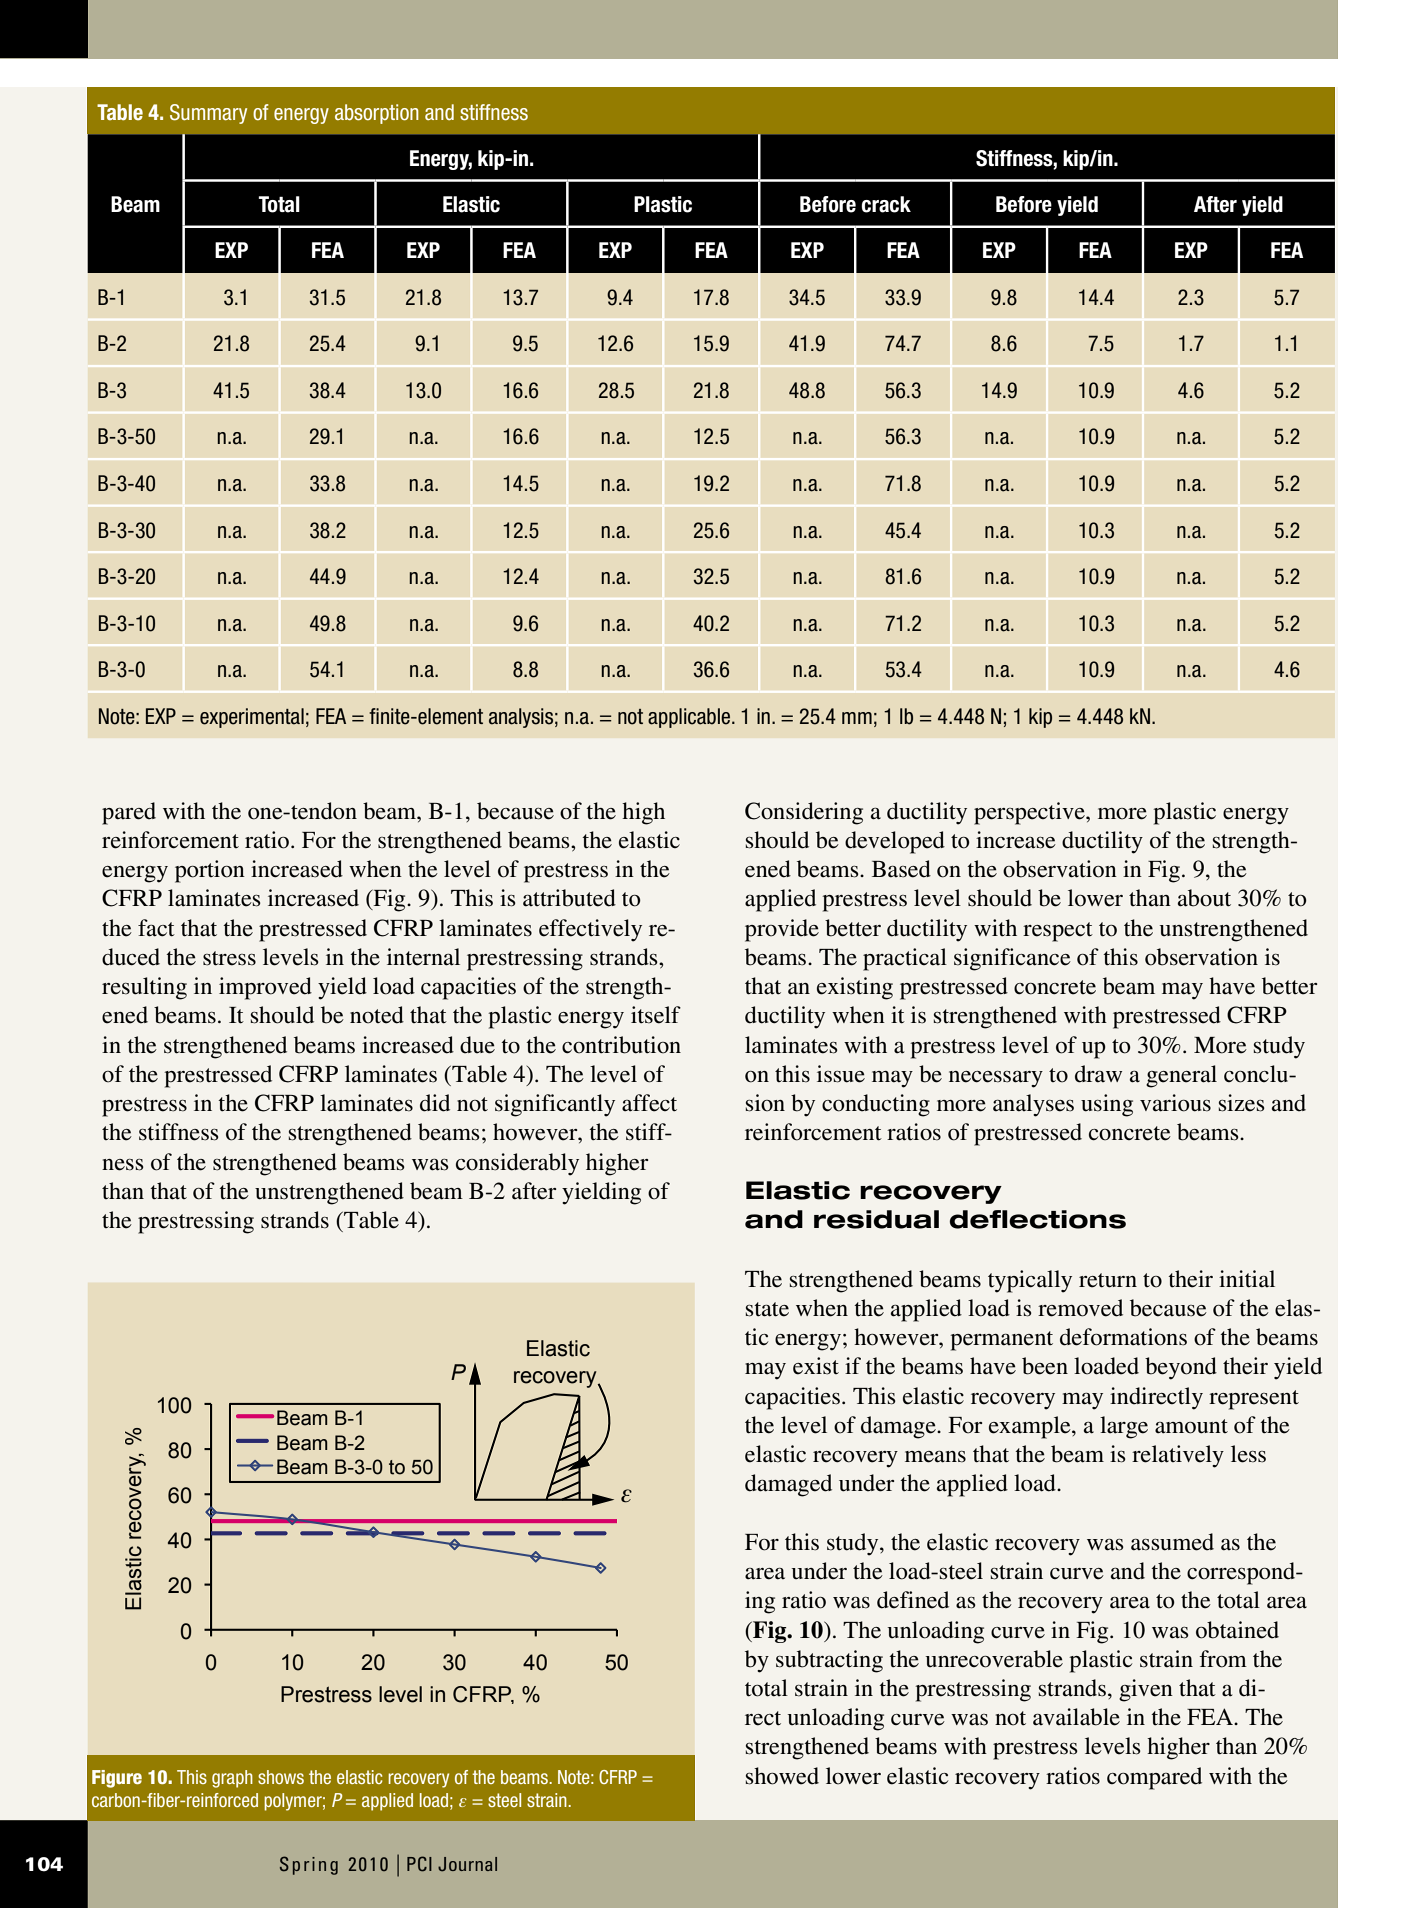  Describe the element at coordinates (377, 114) in the screenshot. I see `absorption` at that location.
